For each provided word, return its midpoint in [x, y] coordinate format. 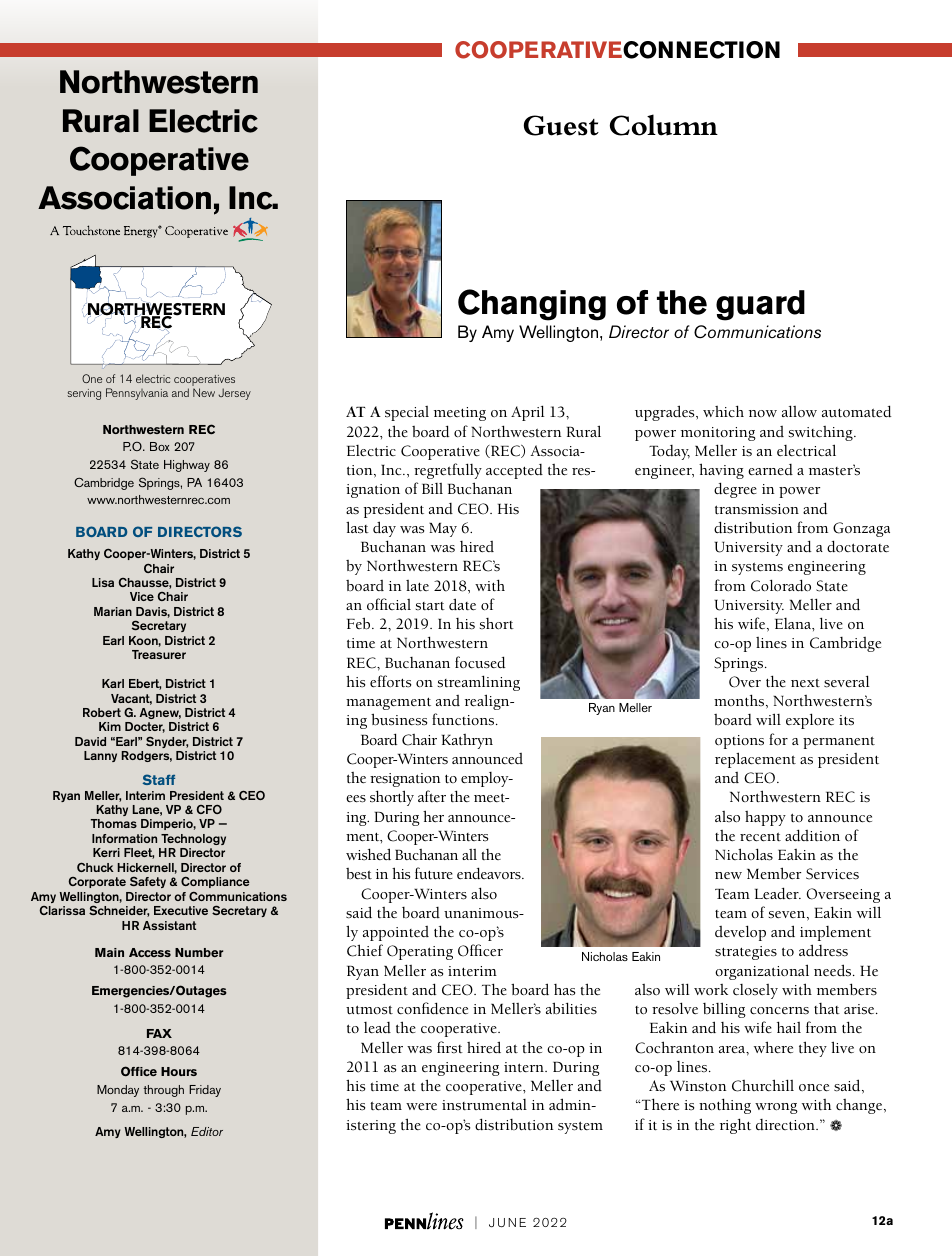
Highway [187, 466]
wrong [776, 1108]
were [421, 1107]
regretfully [448, 471]
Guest [561, 125]
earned [770, 469]
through [163, 1091]
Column [664, 125]
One [92, 378]
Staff [159, 779]
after [432, 796]
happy [765, 818]
